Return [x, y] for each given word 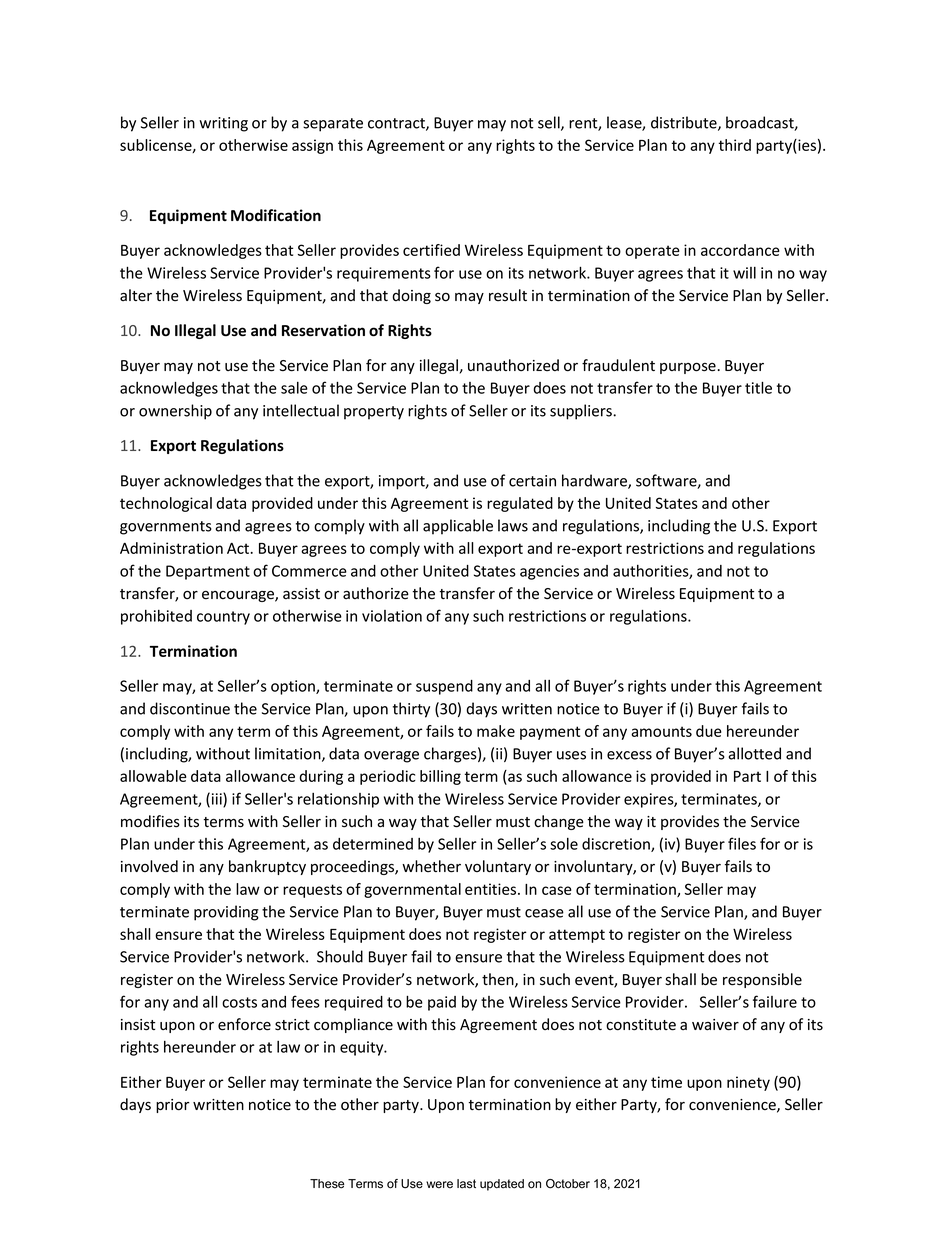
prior [173, 1106]
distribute [685, 123]
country [223, 618]
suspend [444, 687]
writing [223, 124]
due [709, 731]
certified [431, 250]
